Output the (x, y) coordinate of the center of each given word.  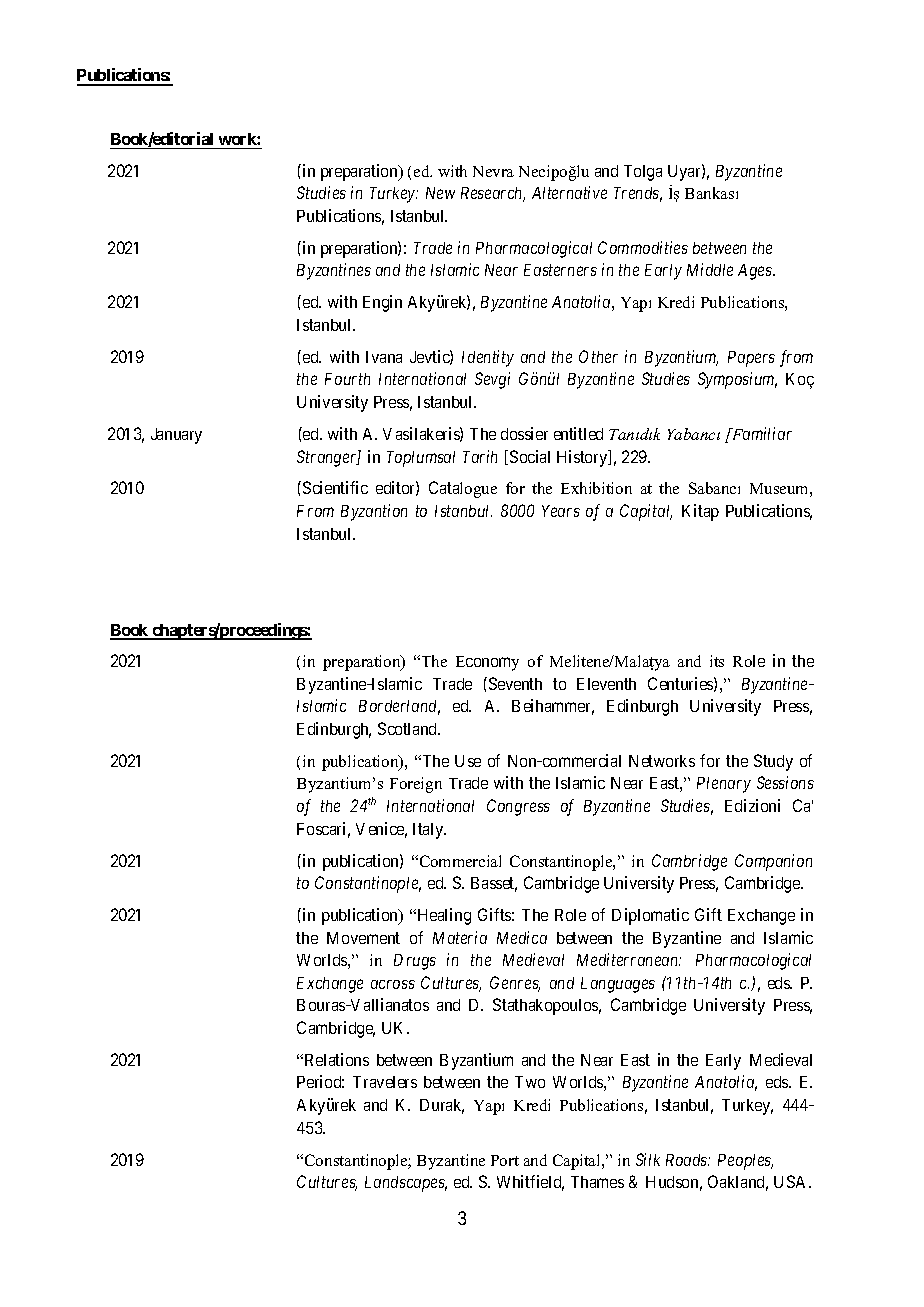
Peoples (745, 1162)
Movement (363, 938)
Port (505, 1160)
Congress (518, 807)
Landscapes (406, 1184)
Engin (382, 303)
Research (493, 194)
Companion (773, 862)
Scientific (335, 487)
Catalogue (463, 489)
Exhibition (596, 488)
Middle (710, 269)
